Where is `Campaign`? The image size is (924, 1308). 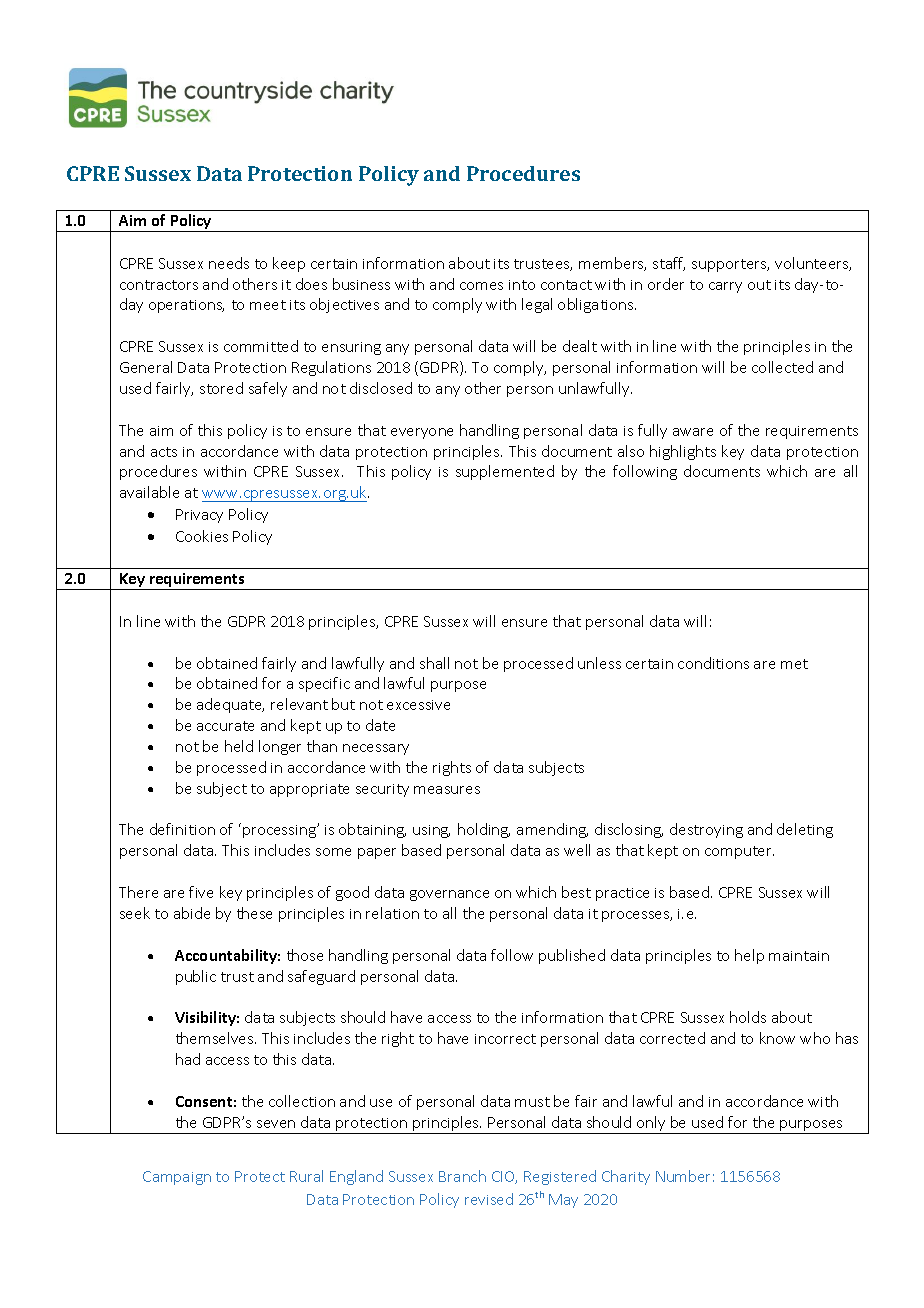
Campaign is located at coordinates (177, 1178).
